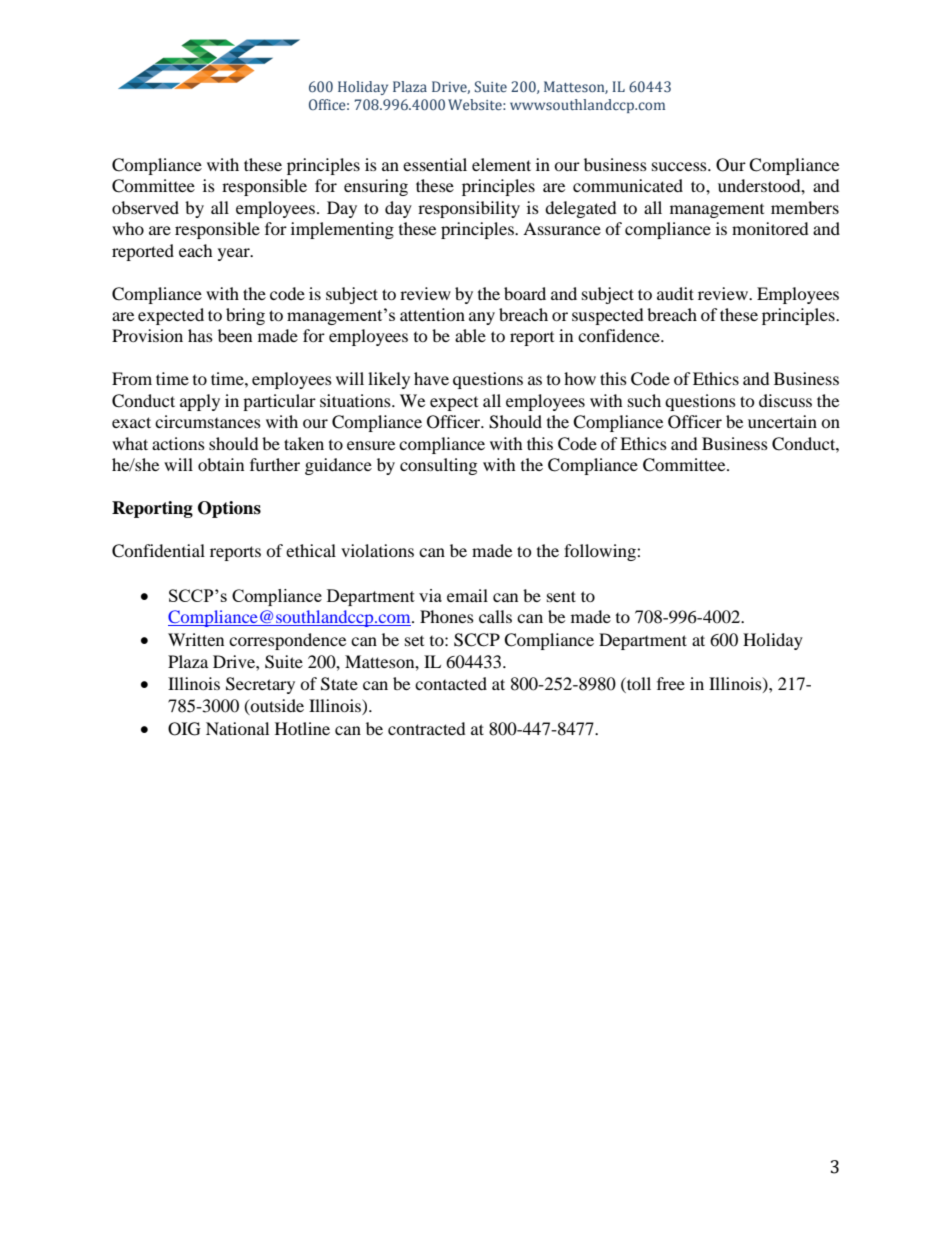 The image size is (952, 1233). What do you see at coordinates (377, 550) in the screenshot?
I see `violations` at bounding box center [377, 550].
